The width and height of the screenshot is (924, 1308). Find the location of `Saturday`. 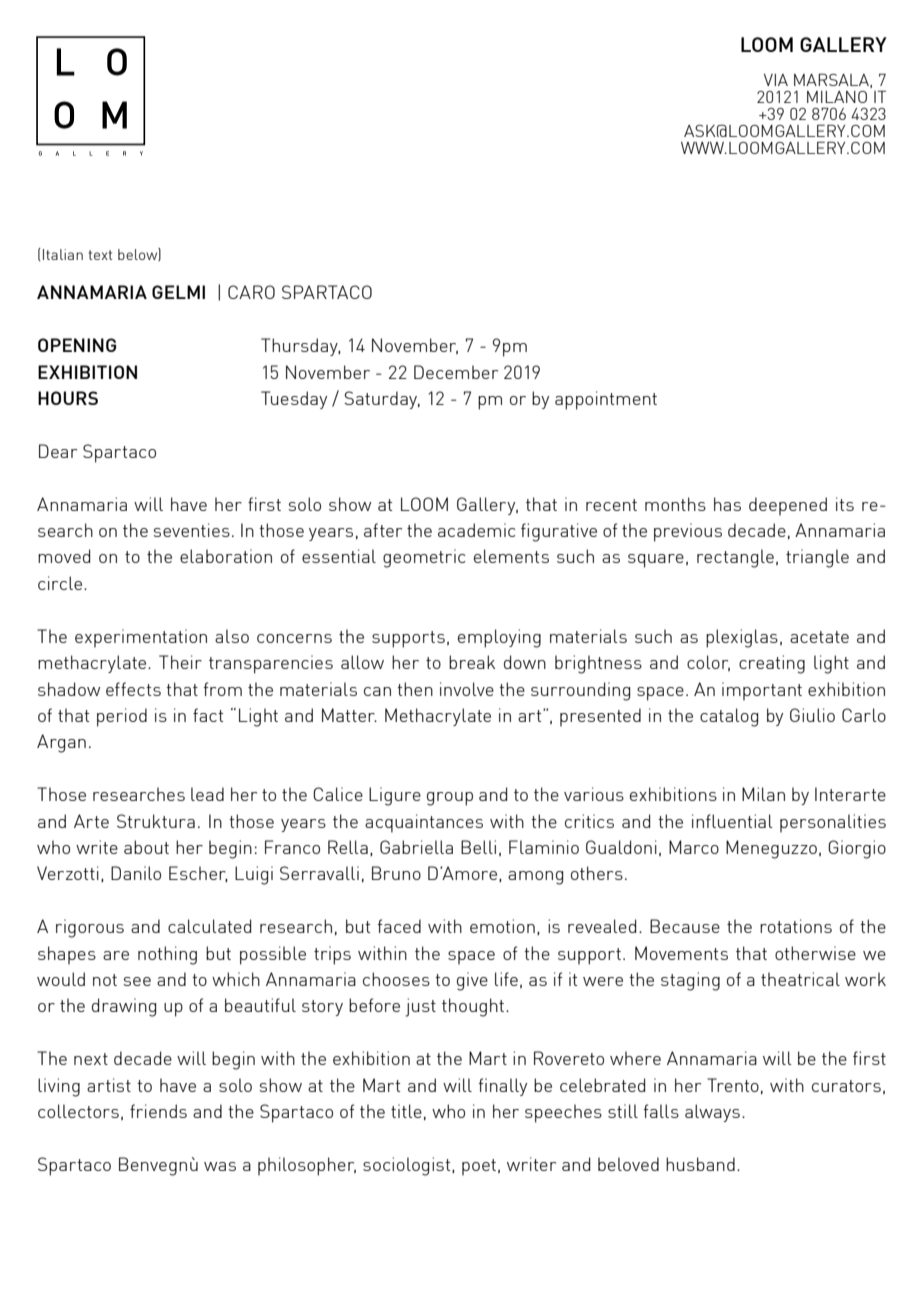

Saturday is located at coordinates (382, 400).
